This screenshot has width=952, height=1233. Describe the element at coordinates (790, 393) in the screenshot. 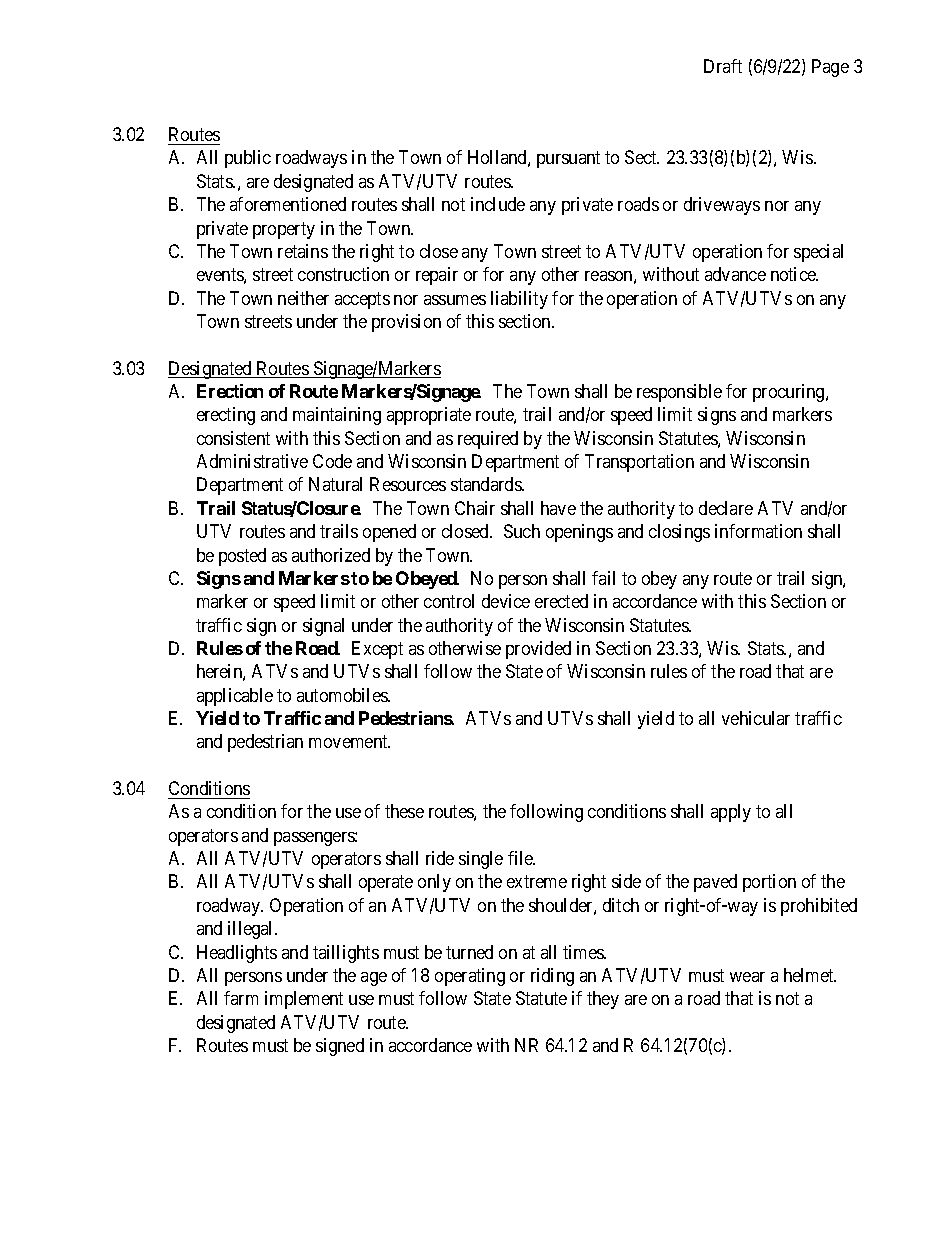

I see `procuring` at that location.
